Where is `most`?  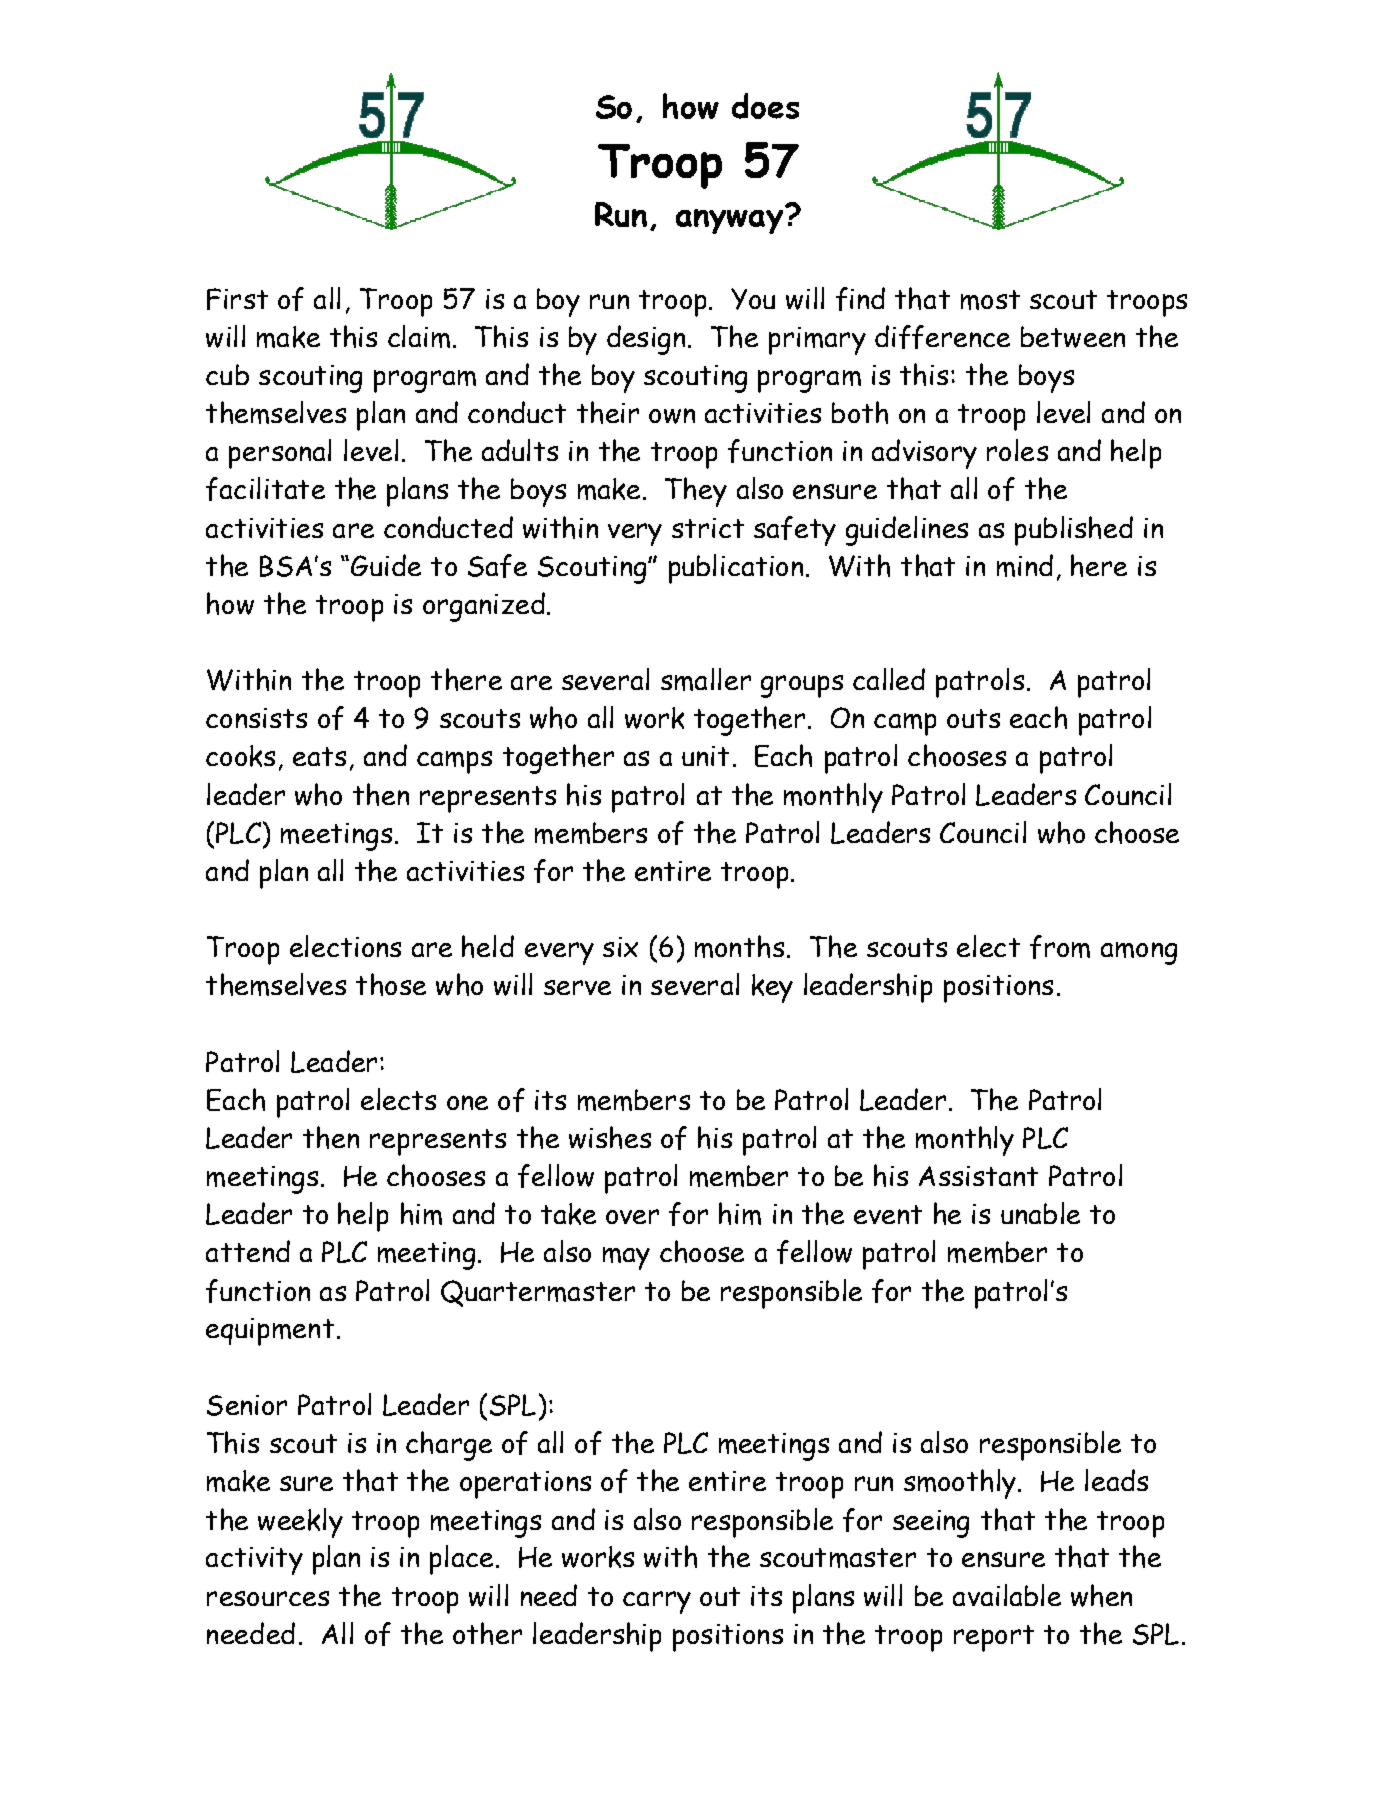
most is located at coordinates (990, 300).
